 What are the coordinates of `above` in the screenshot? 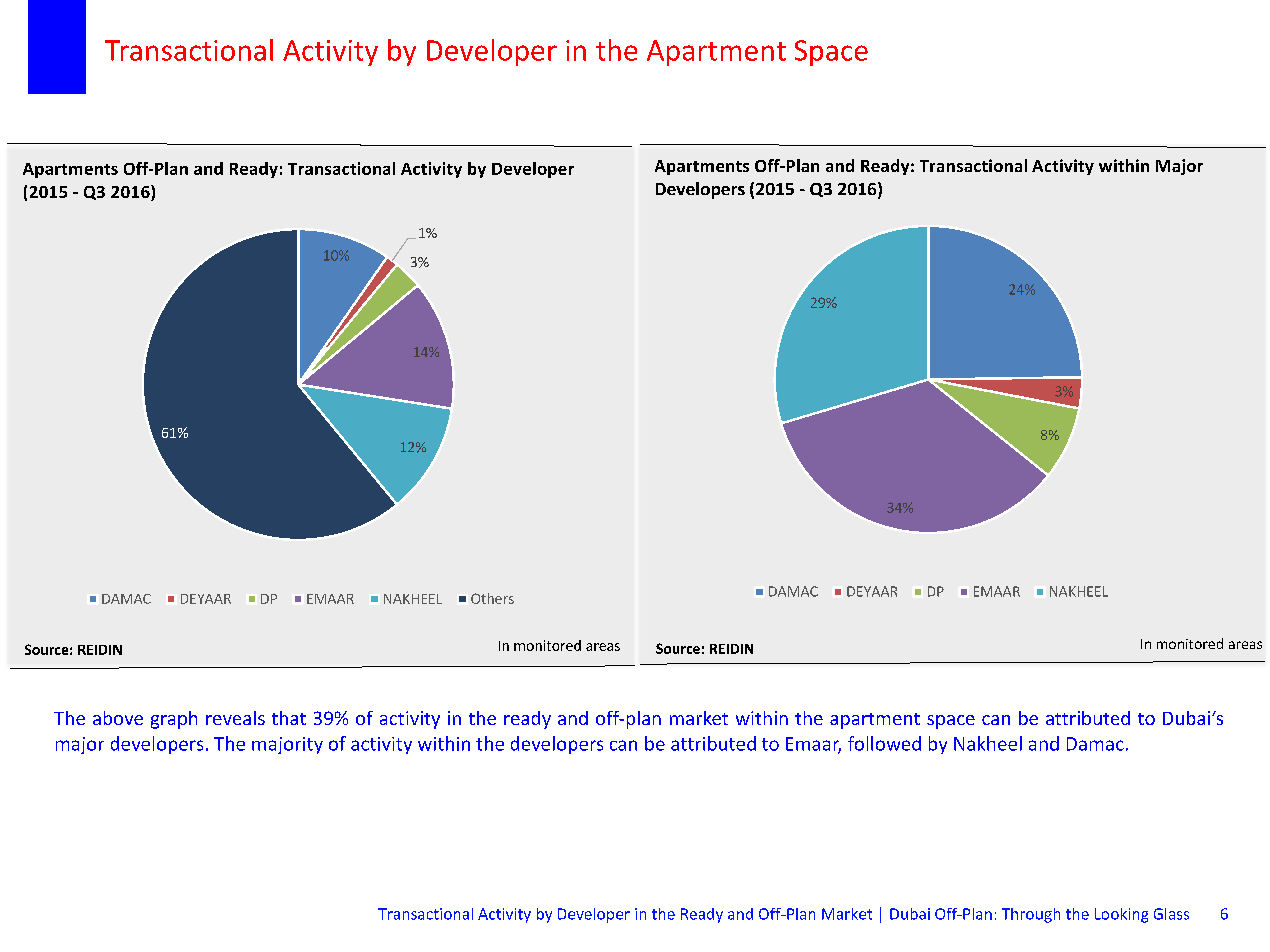 It's located at (118, 718).
